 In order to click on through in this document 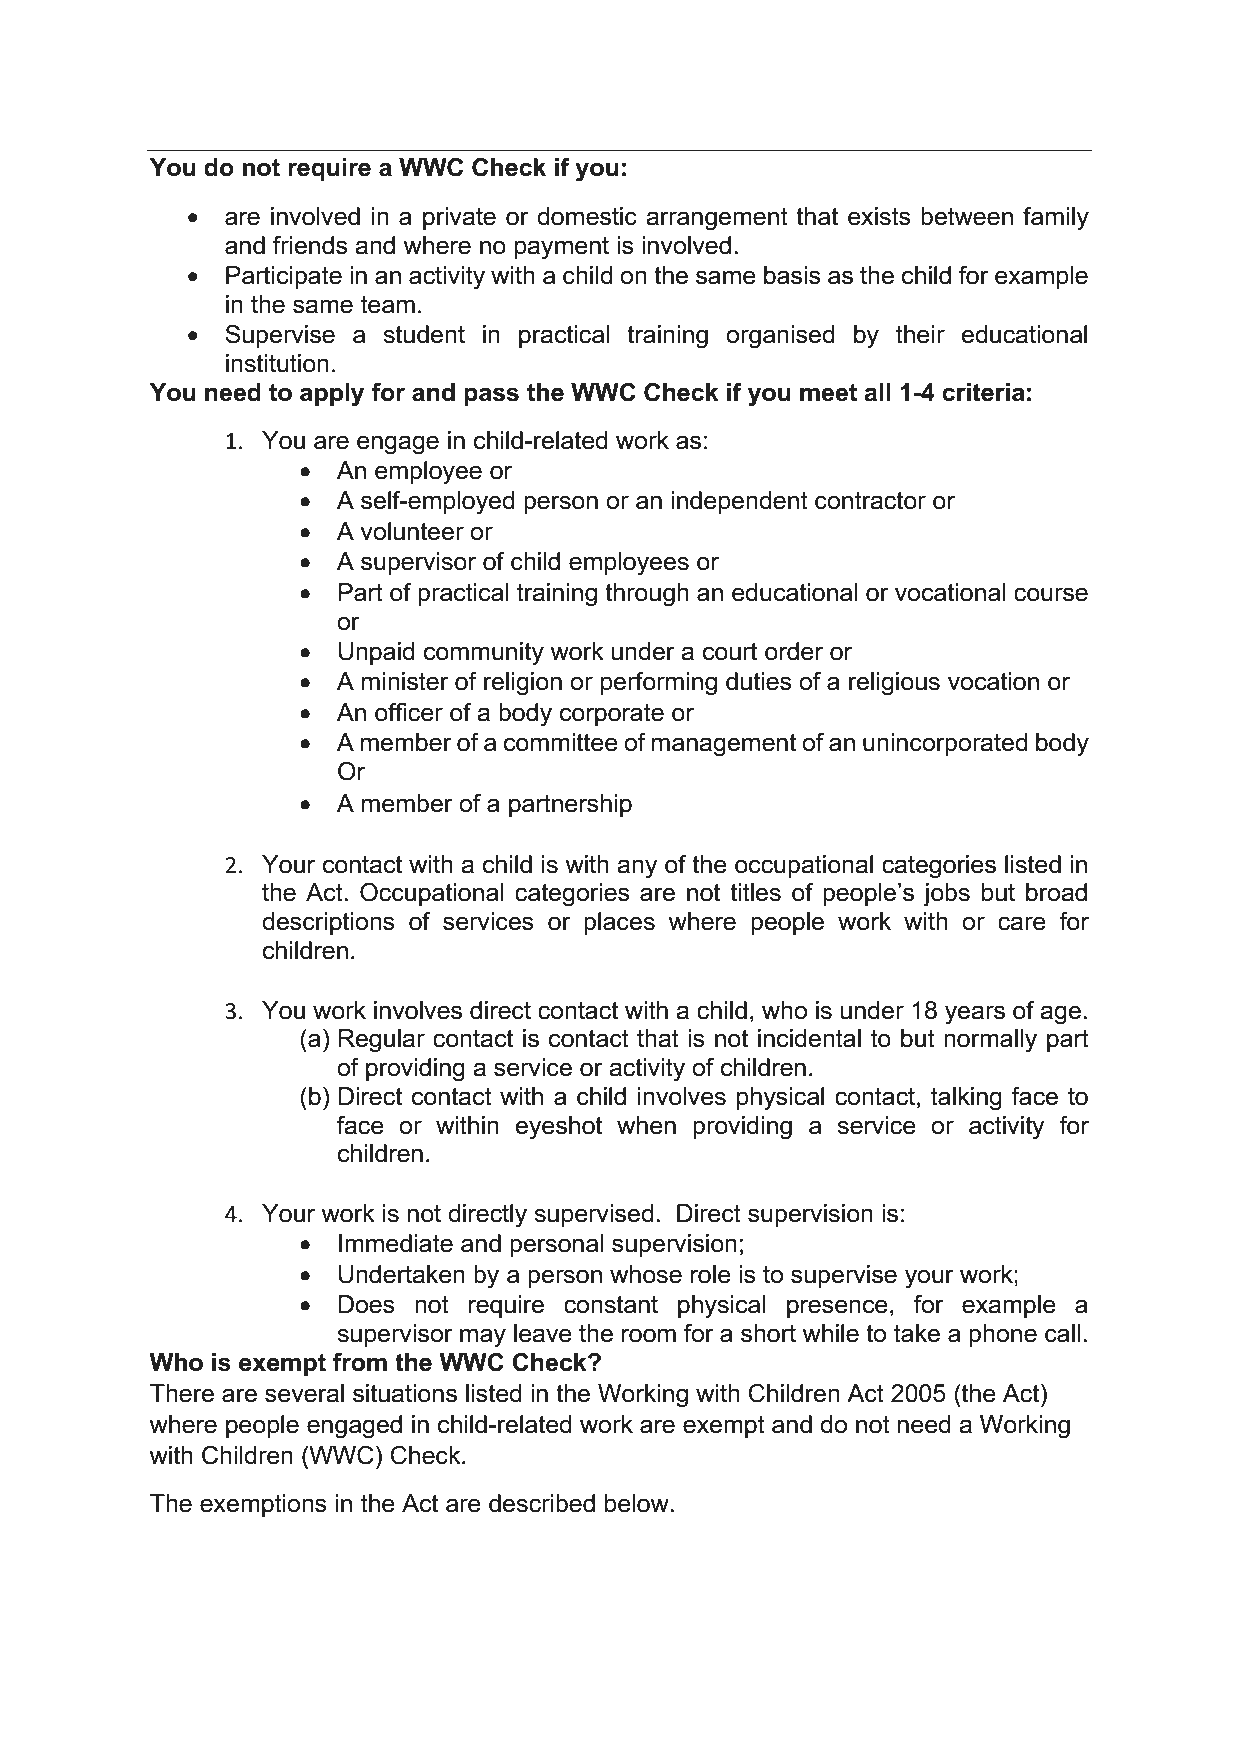, I will do `click(647, 595)`.
